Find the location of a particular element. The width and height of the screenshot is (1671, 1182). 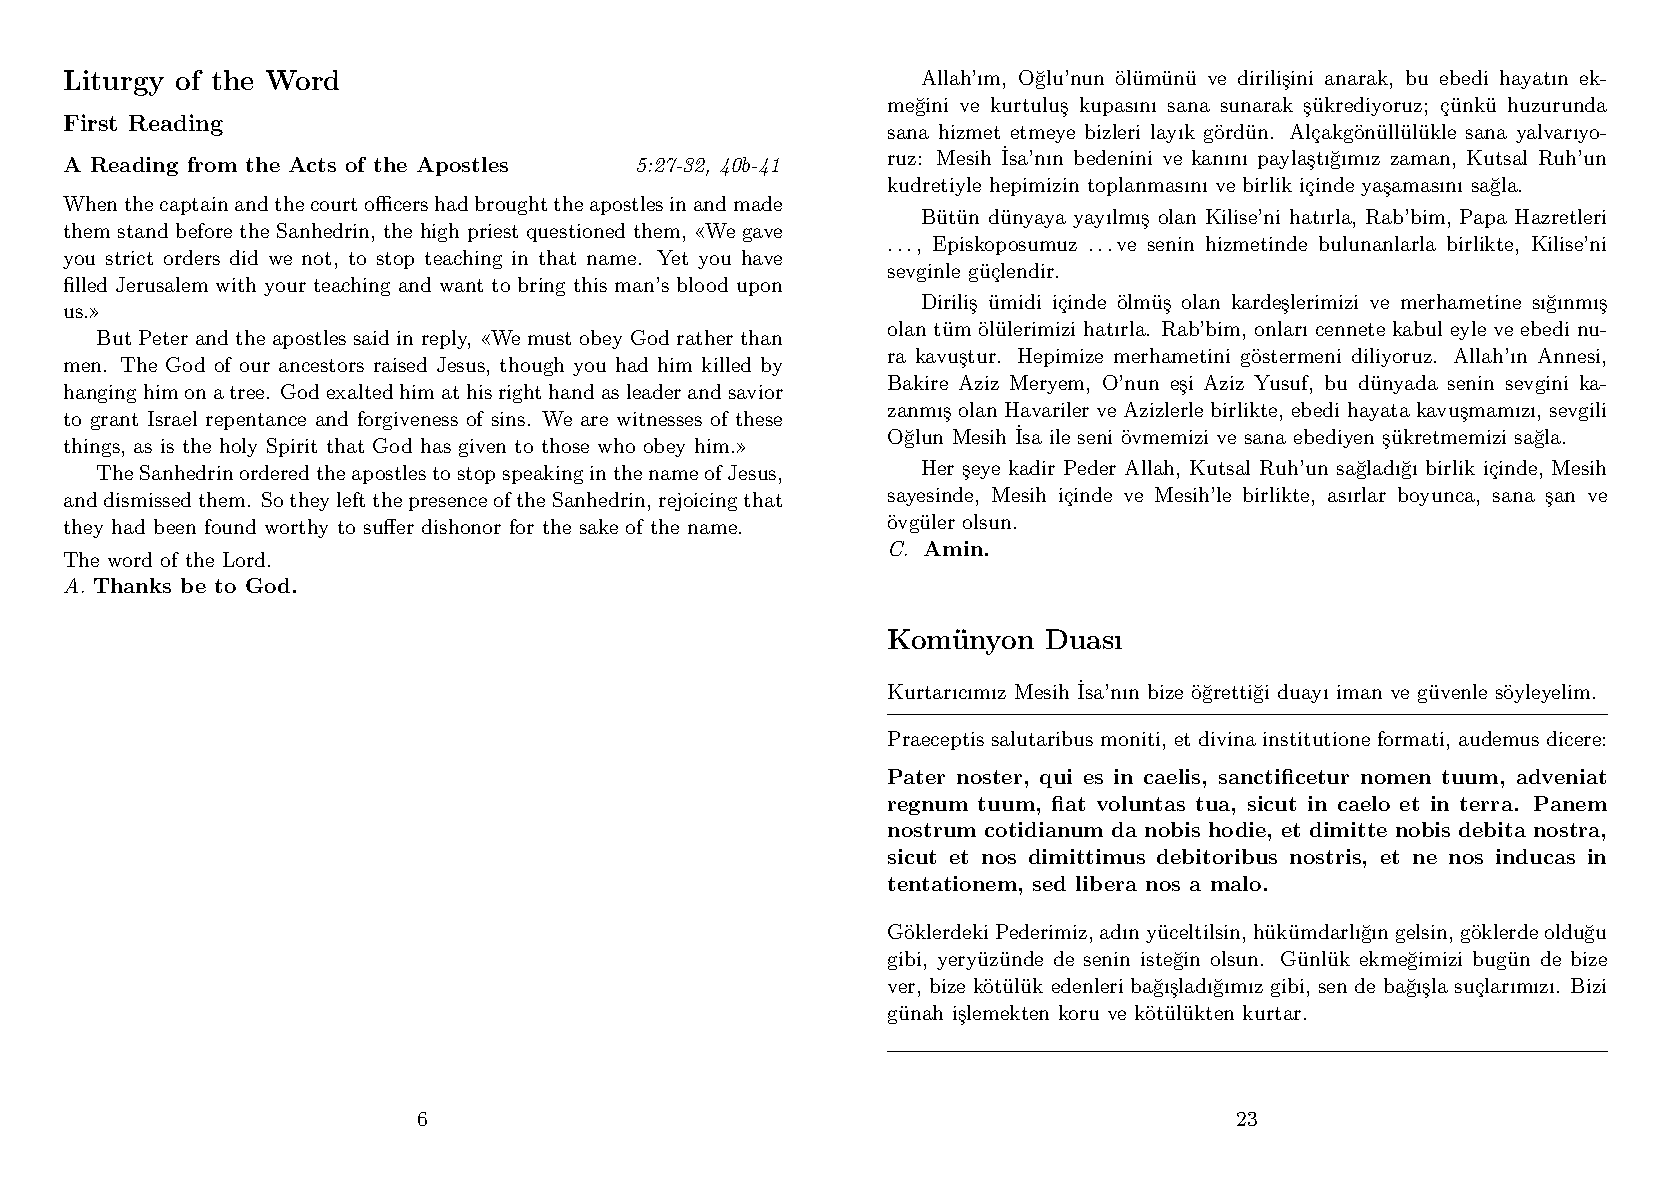

ver is located at coordinates (901, 988).
